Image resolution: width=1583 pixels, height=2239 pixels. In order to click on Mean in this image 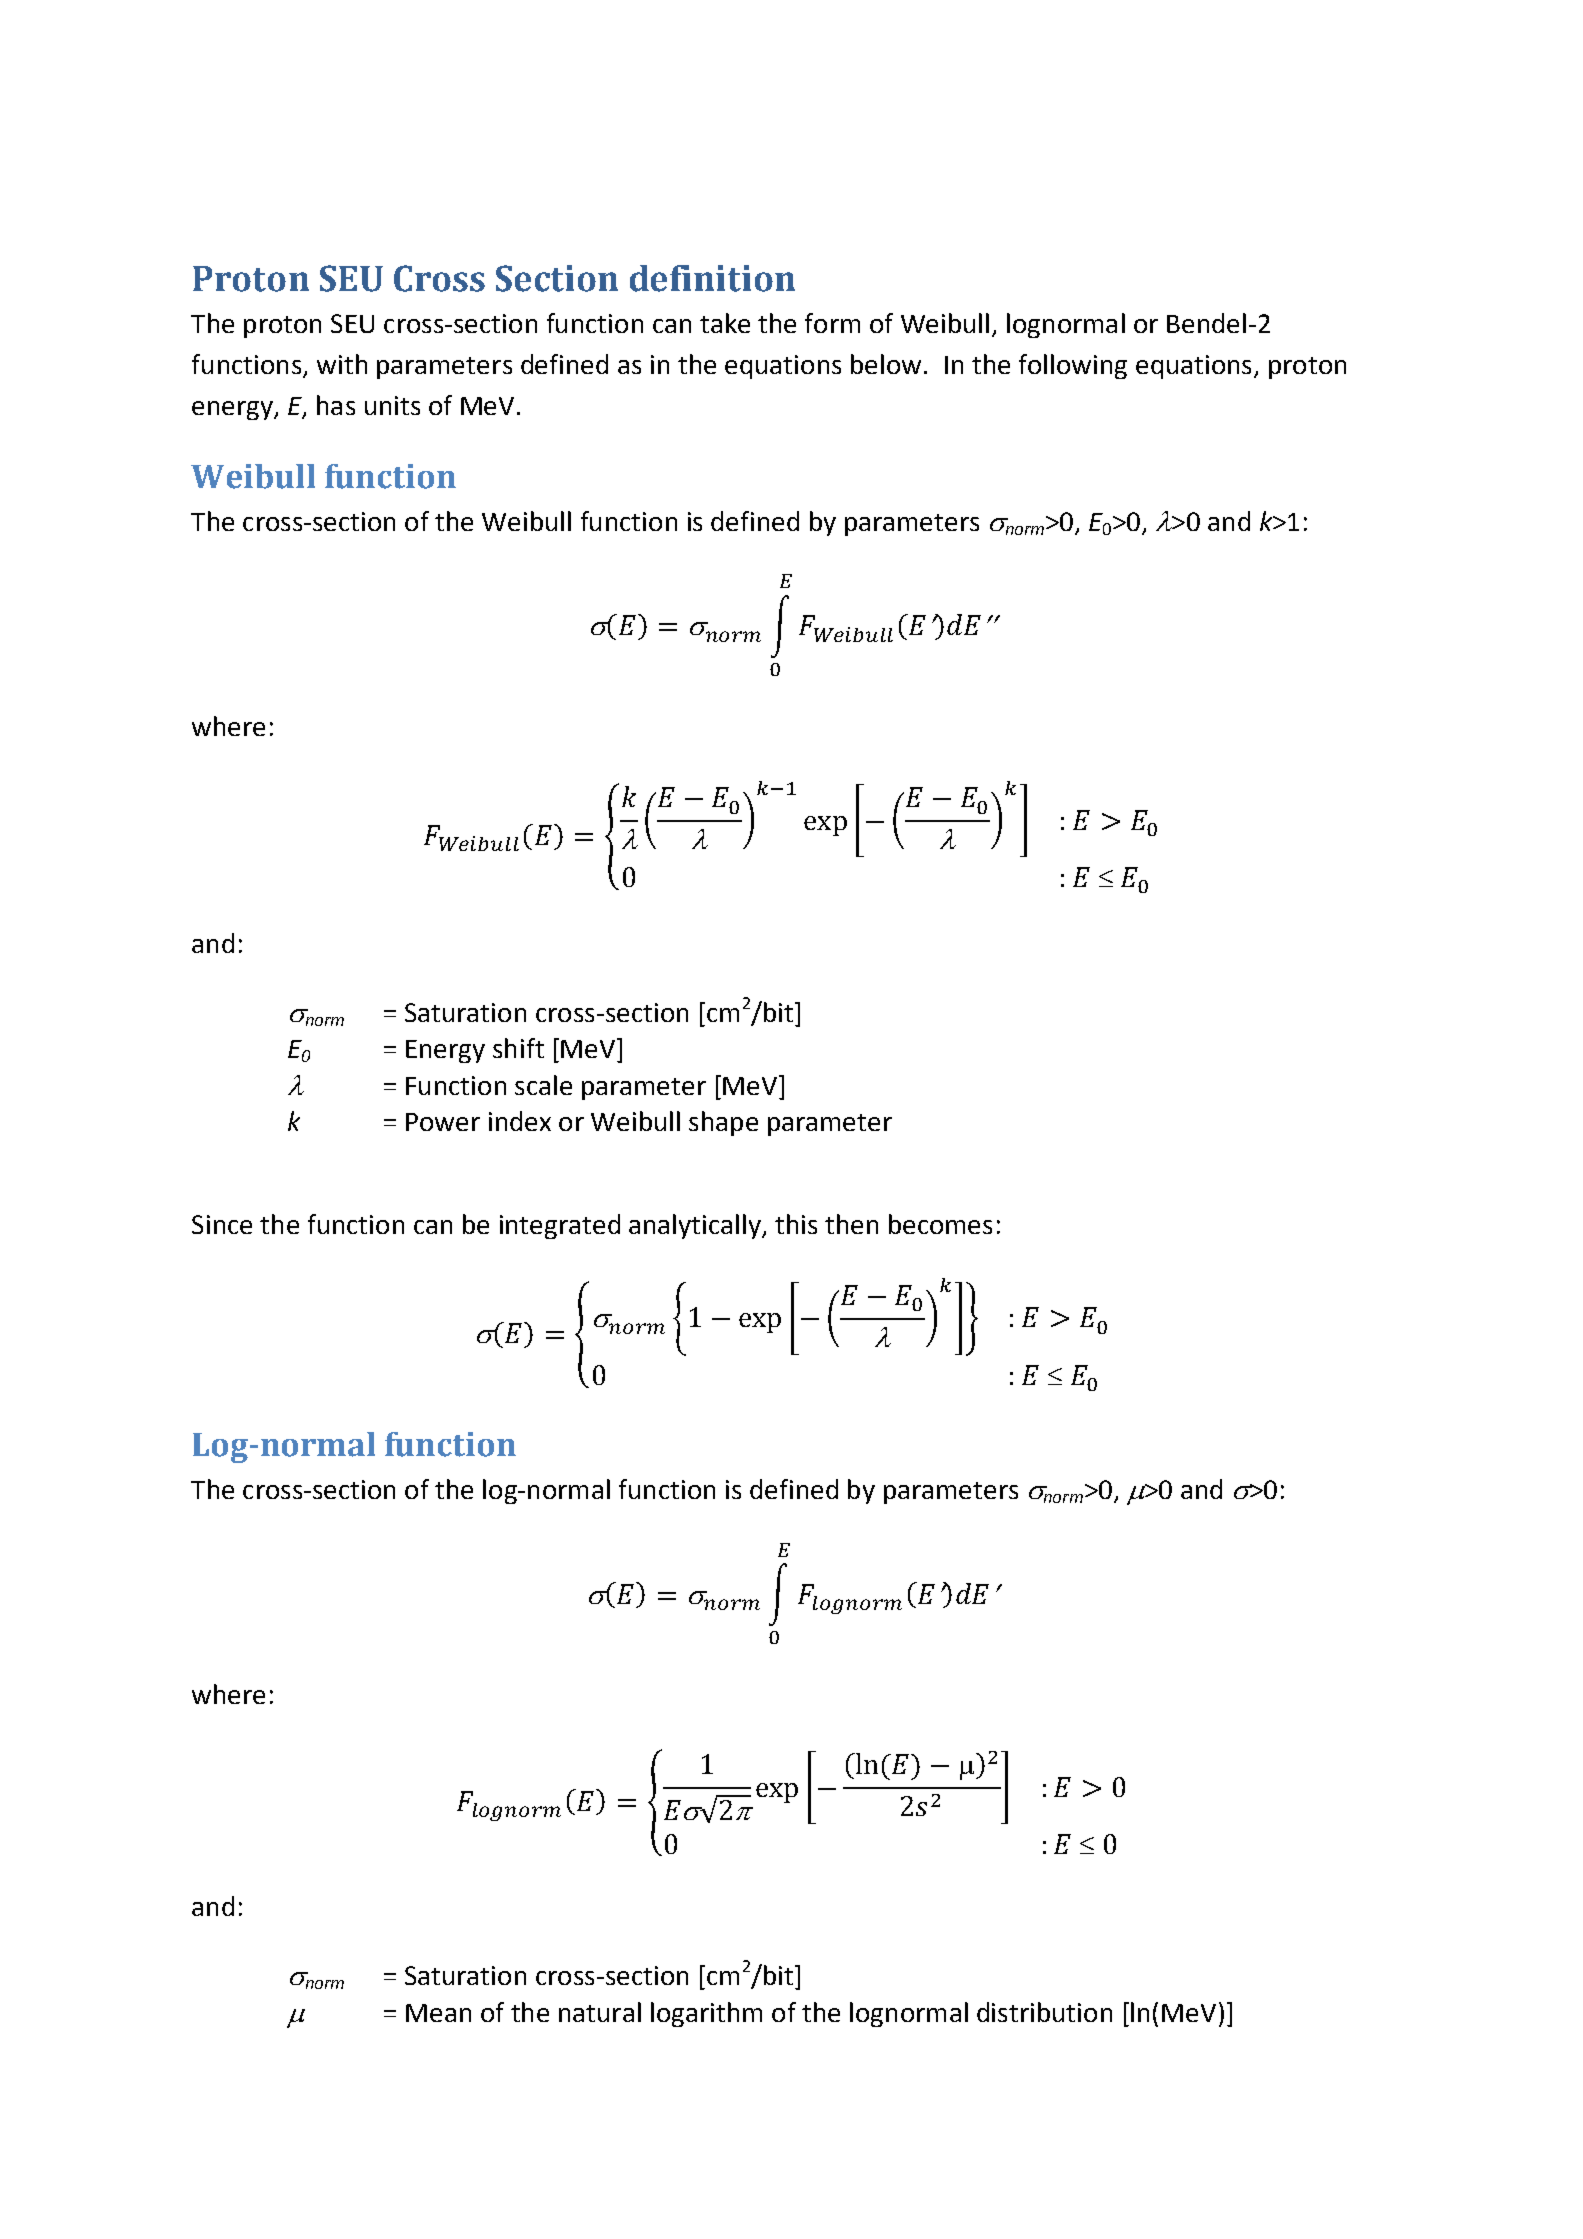, I will do `click(438, 2013)`.
